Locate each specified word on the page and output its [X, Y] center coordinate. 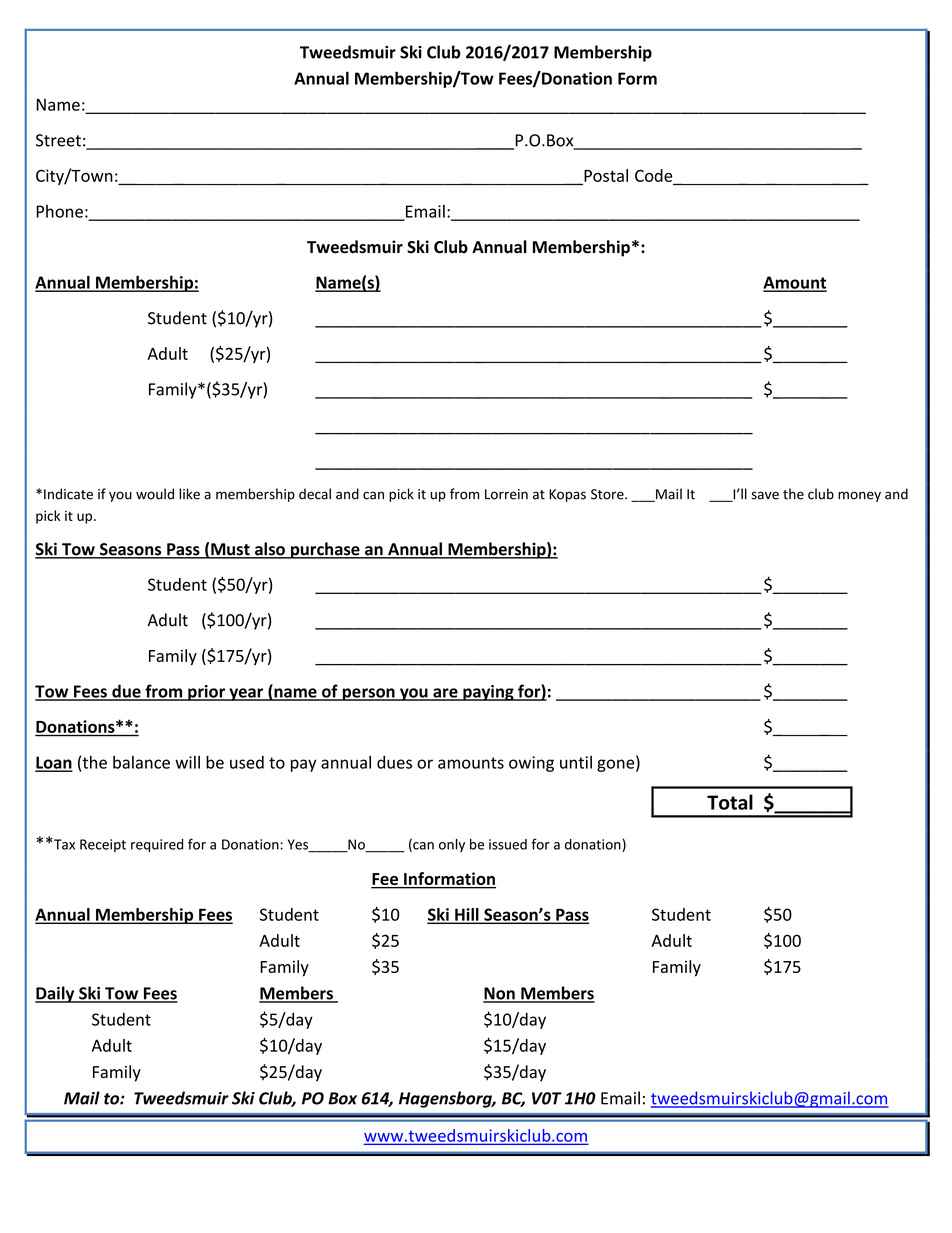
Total [730, 802]
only [452, 845]
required [157, 845]
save [765, 495]
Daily [56, 994]
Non [500, 994]
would [155, 494]
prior [206, 693]
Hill [467, 915]
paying [488, 693]
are [445, 694]
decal [315, 494]
